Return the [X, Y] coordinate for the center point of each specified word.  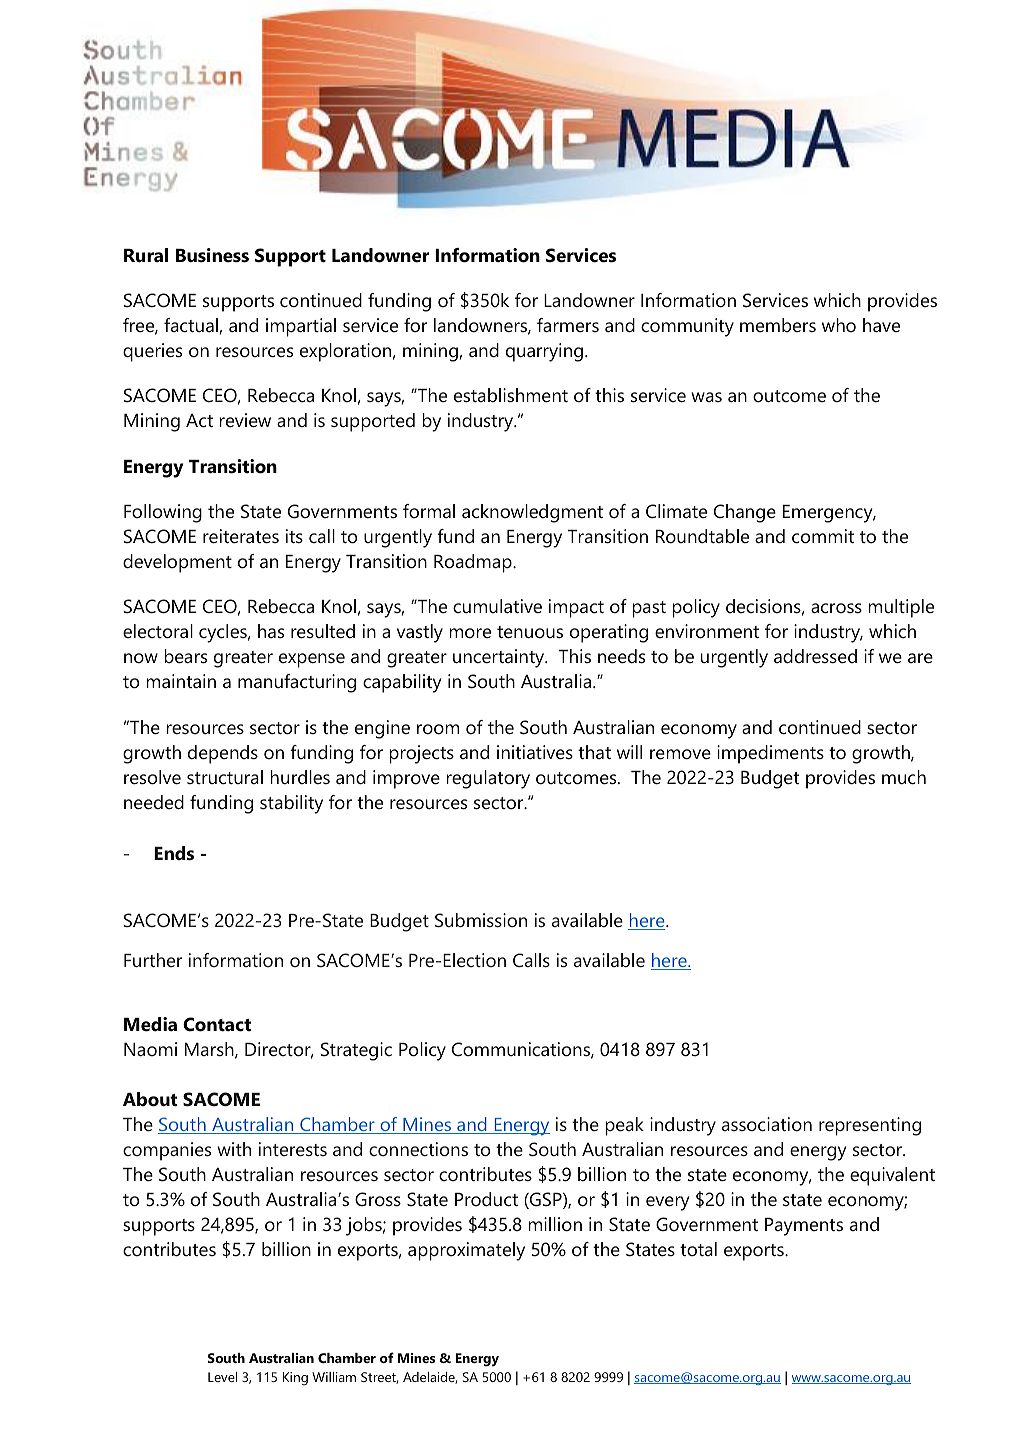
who [839, 325]
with [234, 1149]
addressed [815, 656]
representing [870, 1126]
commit [823, 536]
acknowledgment [532, 513]
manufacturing [297, 683]
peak [624, 1126]
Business [212, 255]
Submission [481, 920]
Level [222, 1377]
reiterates [241, 536]
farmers [568, 325]
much [904, 777]
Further [153, 960]
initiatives [535, 752]
